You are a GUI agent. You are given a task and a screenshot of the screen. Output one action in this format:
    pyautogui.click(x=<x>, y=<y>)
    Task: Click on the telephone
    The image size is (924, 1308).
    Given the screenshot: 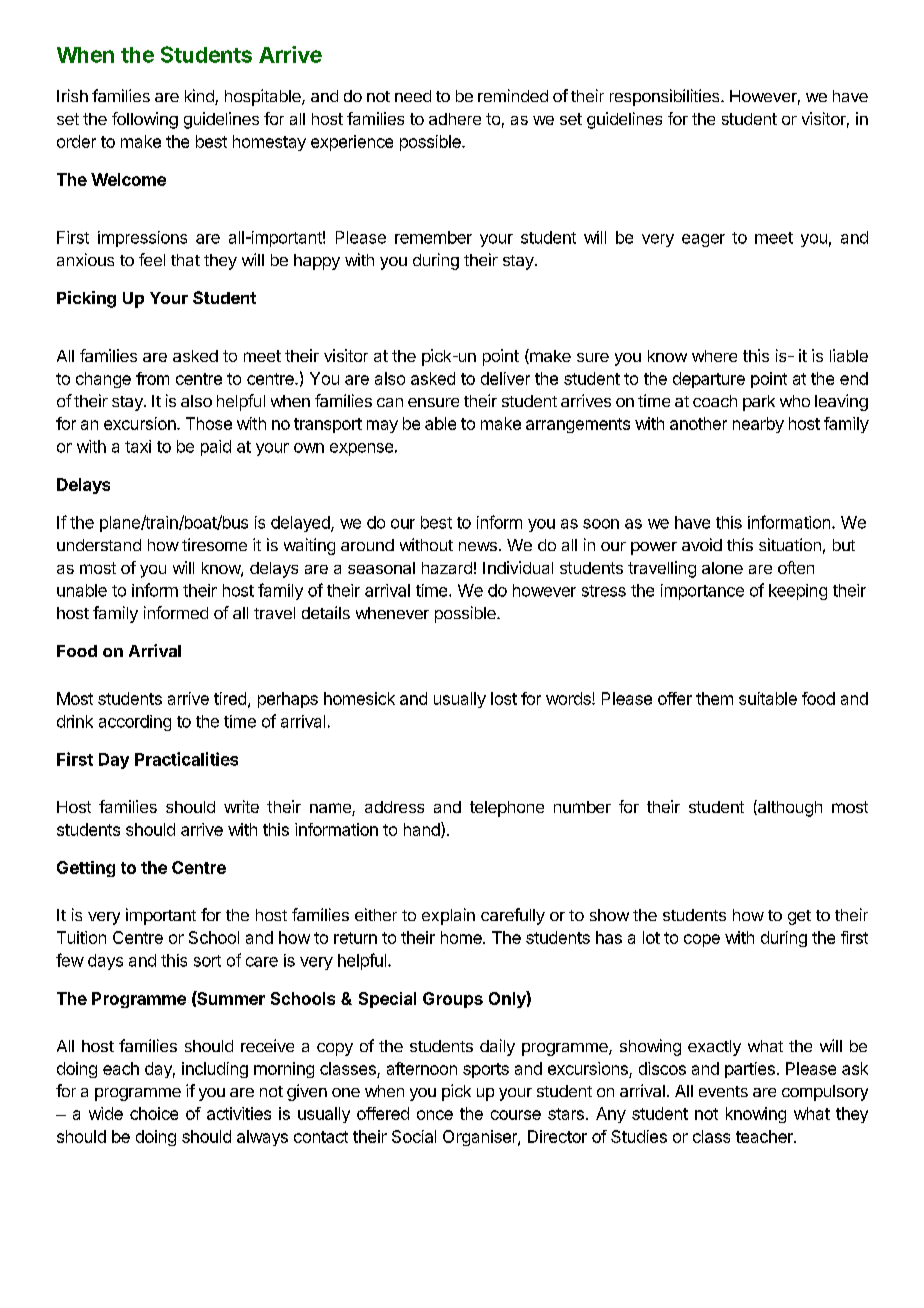 What is the action you would take?
    pyautogui.click(x=507, y=809)
